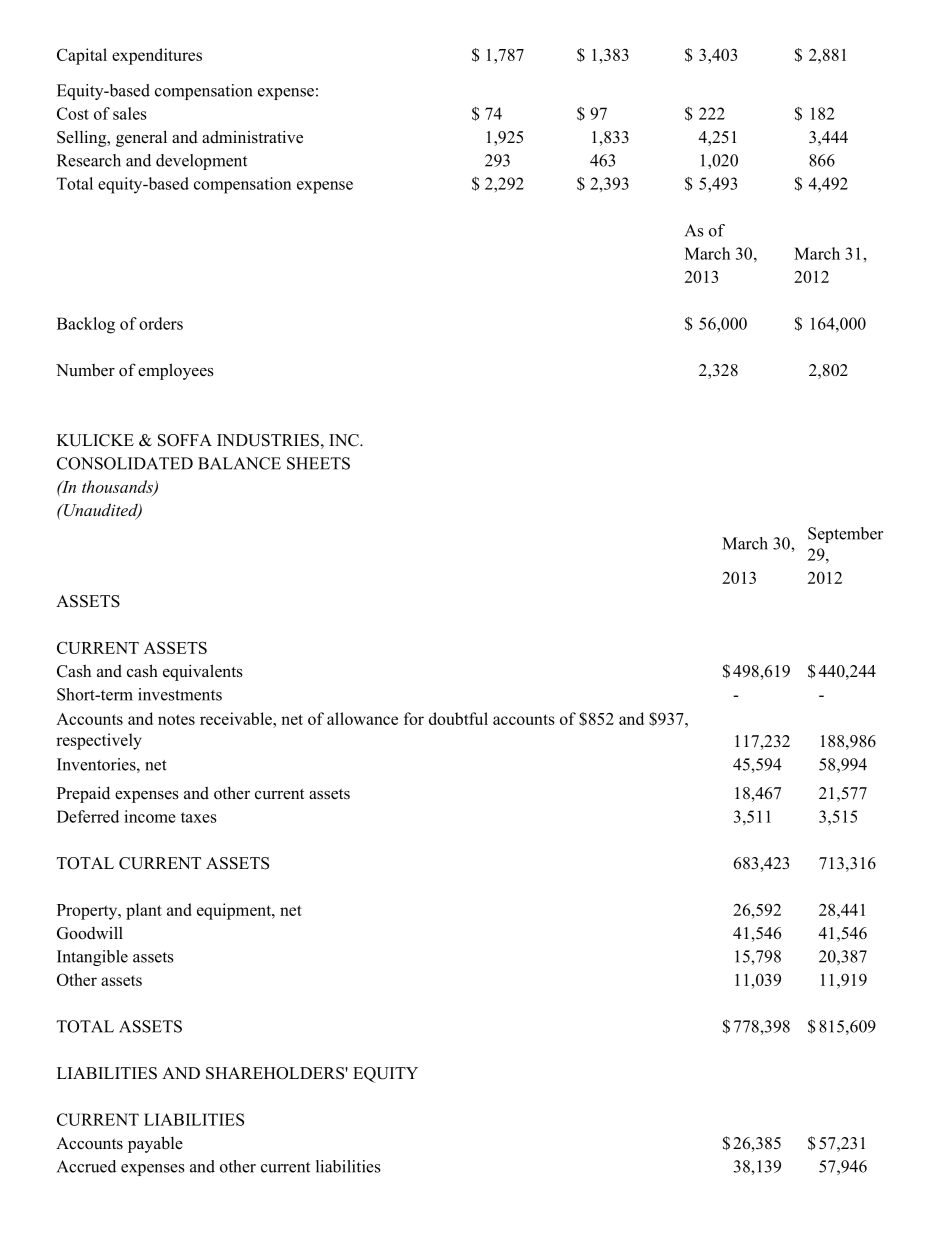 The width and height of the screenshot is (952, 1233). I want to click on equivalents, so click(203, 672).
